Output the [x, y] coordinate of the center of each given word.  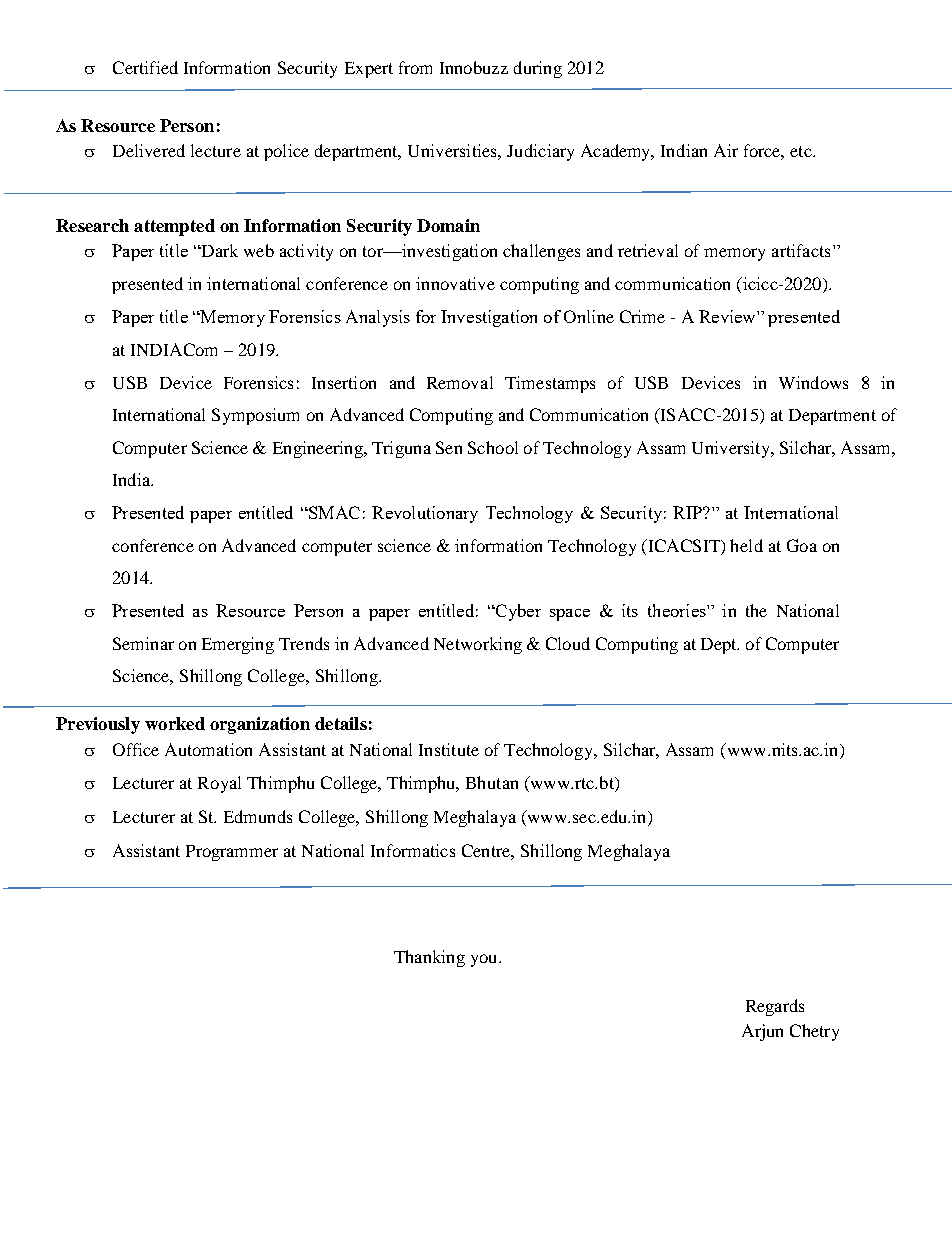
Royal [219, 784]
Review [728, 316]
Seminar [143, 643]
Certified [145, 67]
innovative [455, 283]
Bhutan [492, 782]
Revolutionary [425, 514]
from [415, 67]
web [259, 250]
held [746, 545]
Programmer [232, 853]
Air [726, 150]
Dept [720, 646]
